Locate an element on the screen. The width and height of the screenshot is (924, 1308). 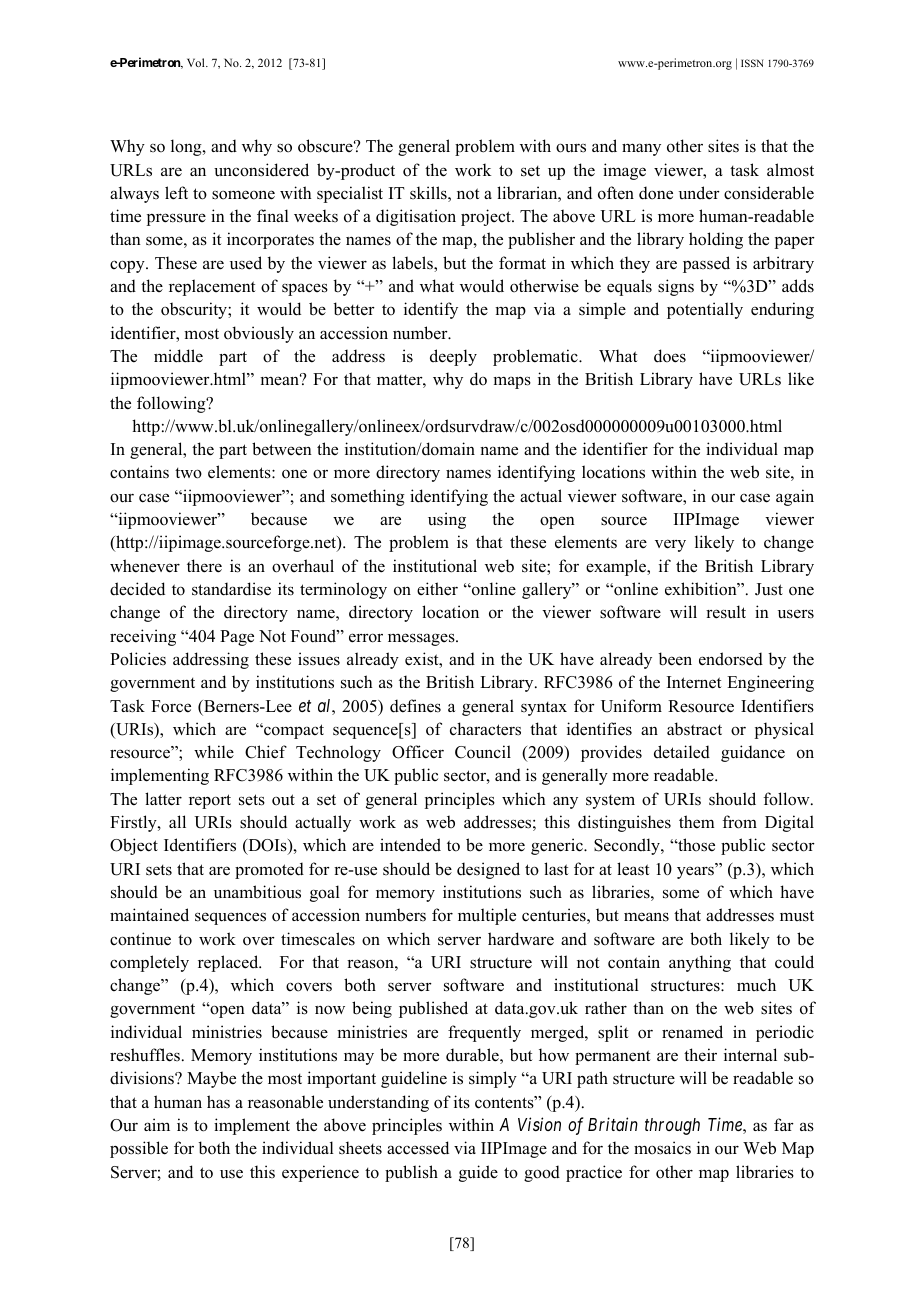
two is located at coordinates (188, 473).
